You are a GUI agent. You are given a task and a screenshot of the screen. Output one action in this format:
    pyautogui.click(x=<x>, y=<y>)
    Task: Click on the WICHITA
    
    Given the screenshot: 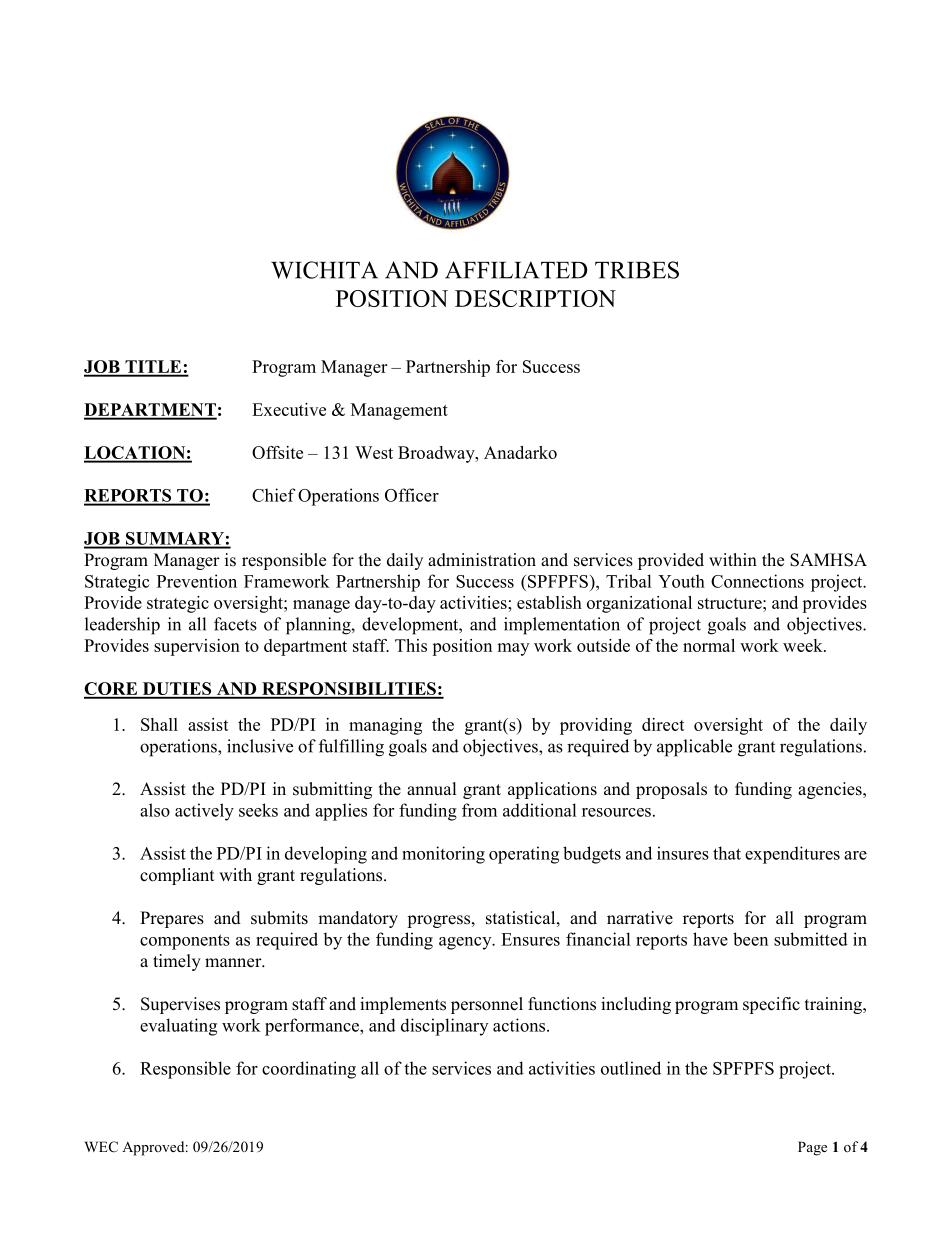 What is the action you would take?
    pyautogui.click(x=324, y=270)
